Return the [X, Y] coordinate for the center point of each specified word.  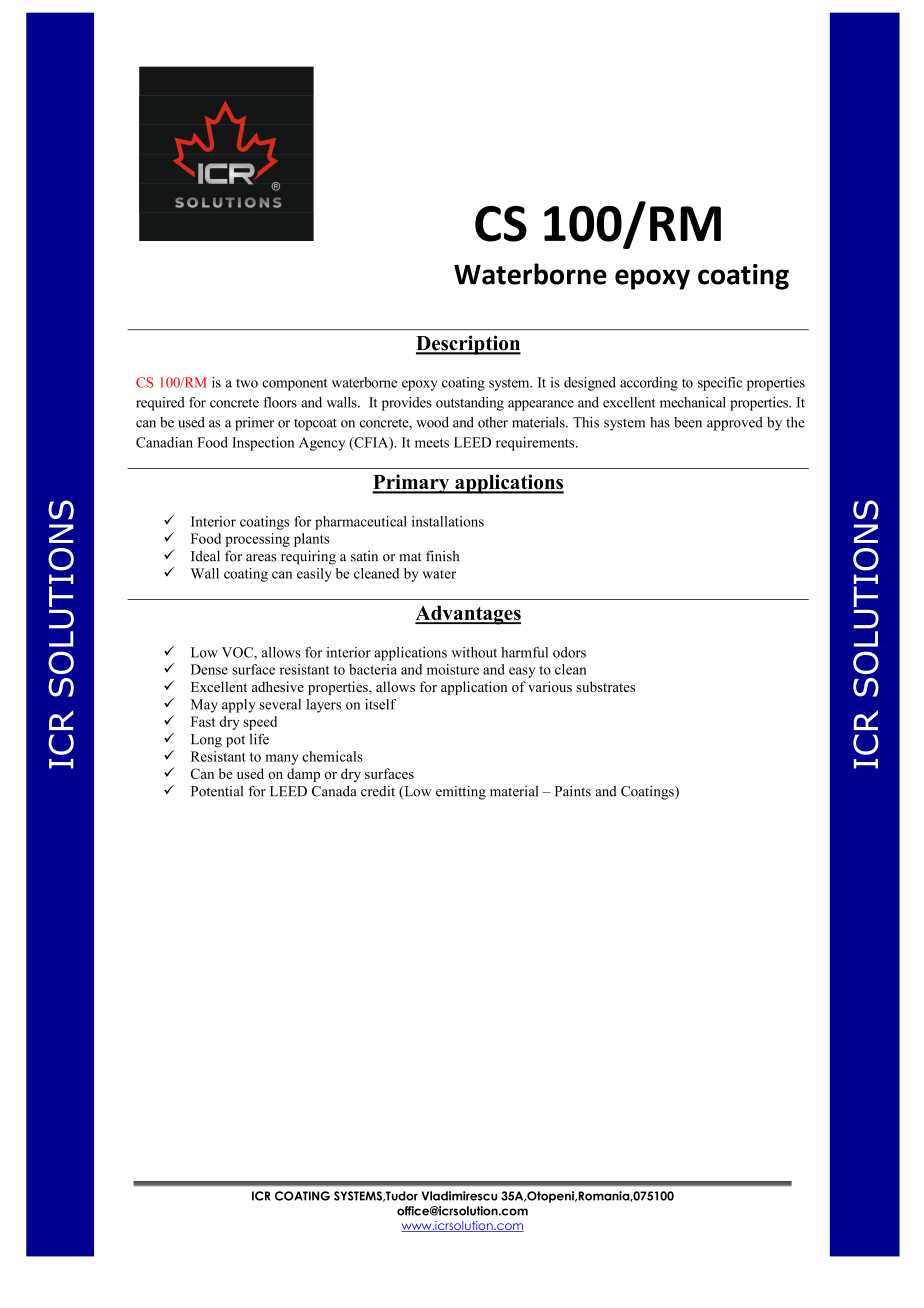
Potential [217, 791]
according [649, 384]
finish [442, 556]
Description [468, 345]
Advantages [468, 615]
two [247, 383]
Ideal [205, 556]
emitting [461, 793]
